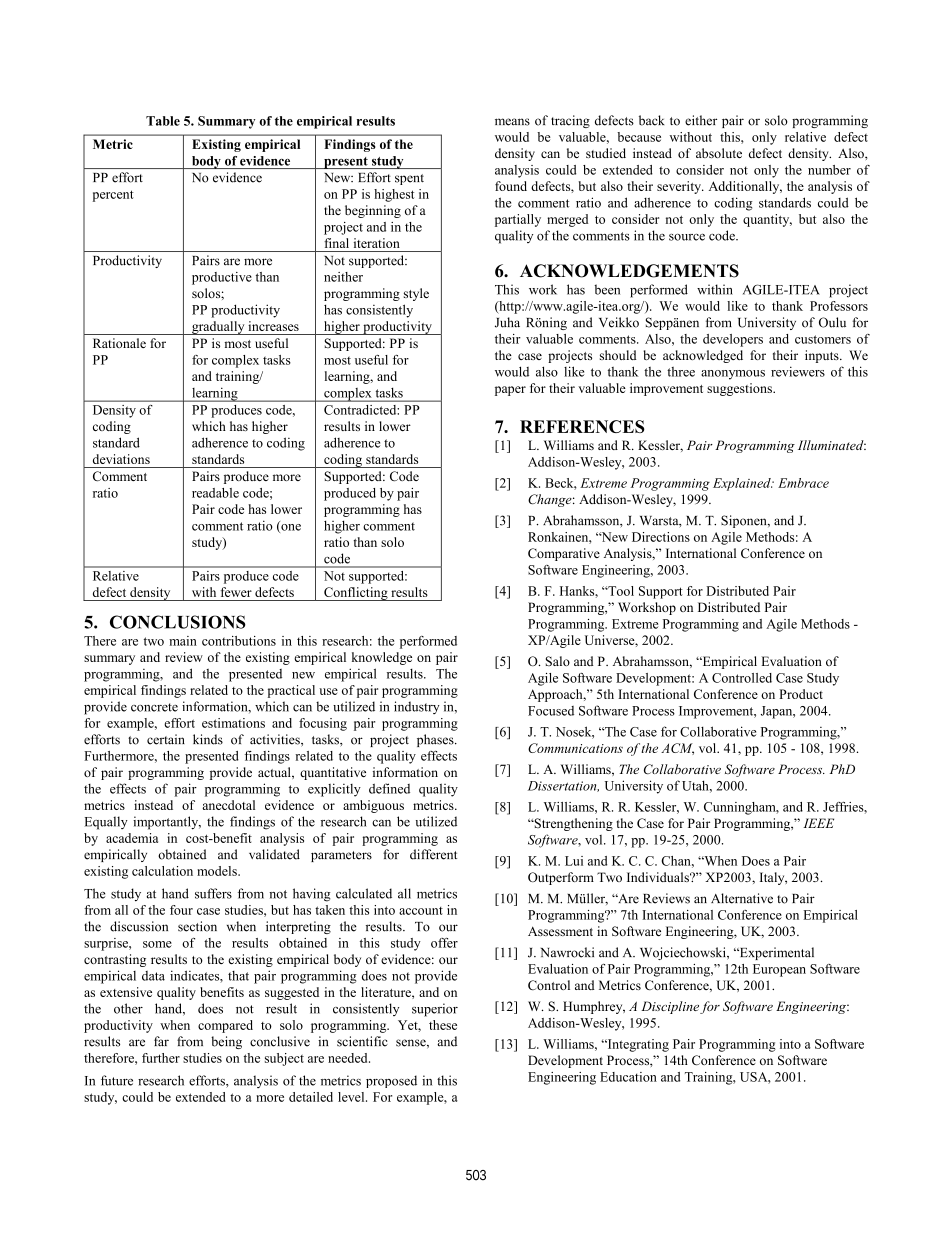 This screenshot has height=1233, width=952. Describe the element at coordinates (719, 153) in the screenshot. I see `absolute` at that location.
